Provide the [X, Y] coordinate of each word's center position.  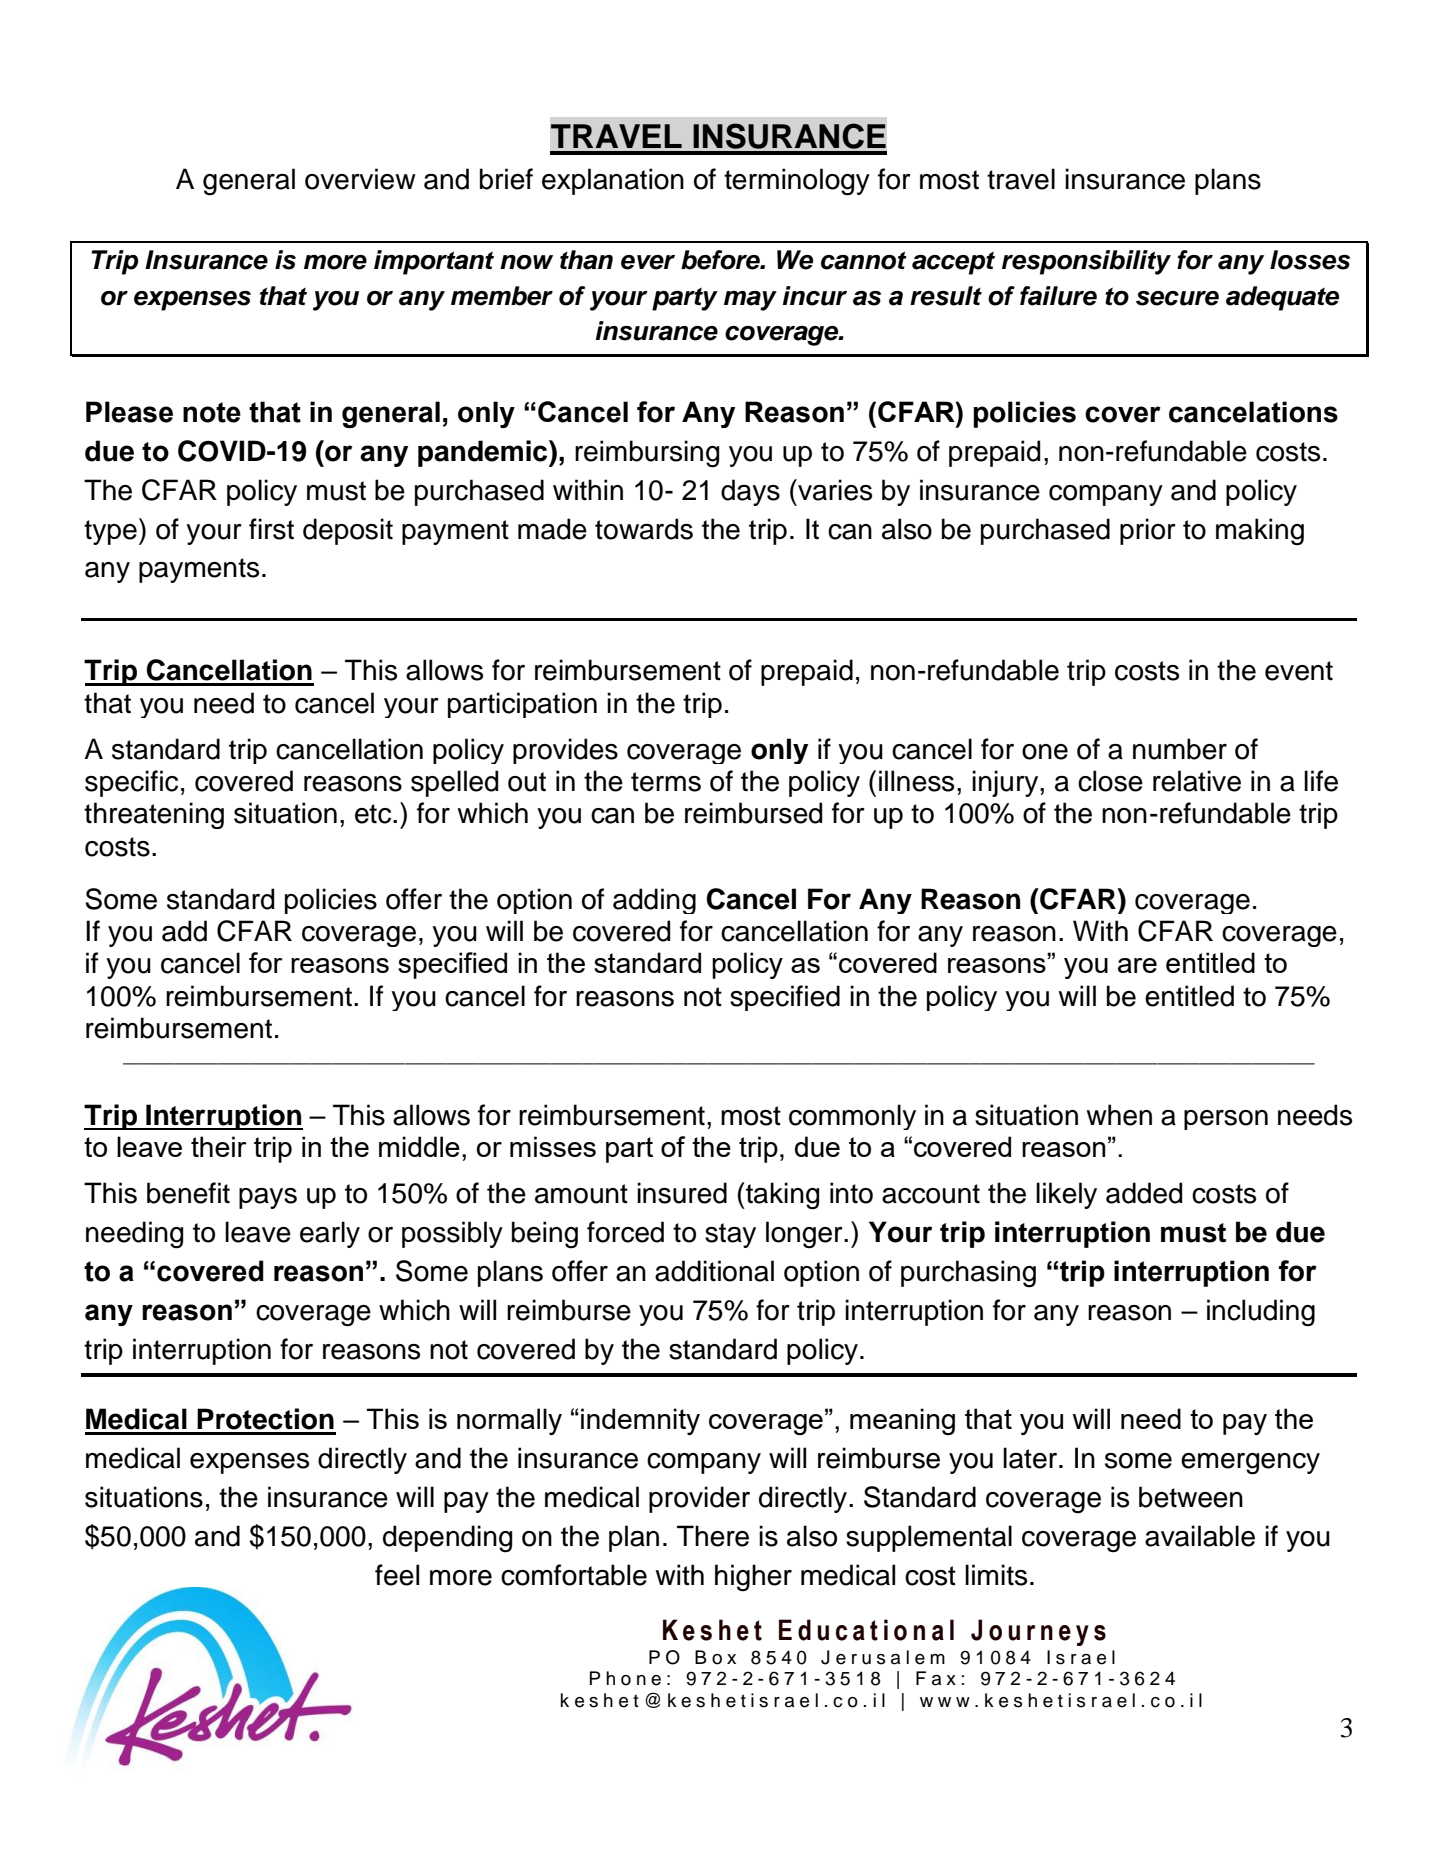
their [219, 1146]
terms [666, 782]
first [271, 529]
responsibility [1086, 262]
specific [131, 783]
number [1180, 749]
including [1261, 1313]
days [750, 492]
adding [654, 901]
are [1137, 965]
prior [1148, 531]
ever [648, 262]
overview [360, 179]
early [330, 1234]
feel [397, 1575]
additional [714, 1271]
